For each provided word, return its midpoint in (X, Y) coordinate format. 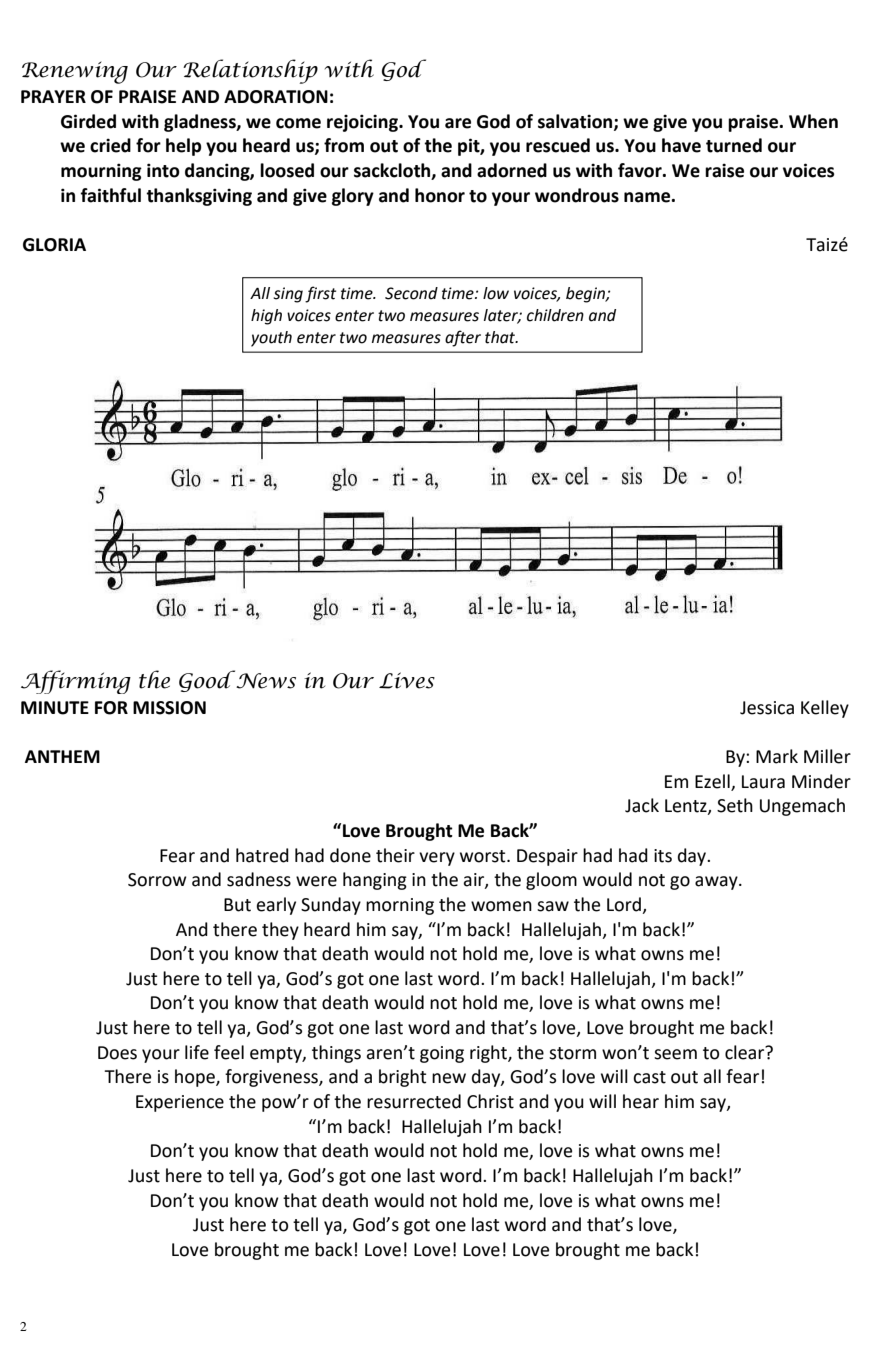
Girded (88, 121)
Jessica (767, 708)
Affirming (76, 682)
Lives (407, 680)
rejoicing (363, 123)
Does (117, 1053)
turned (734, 145)
